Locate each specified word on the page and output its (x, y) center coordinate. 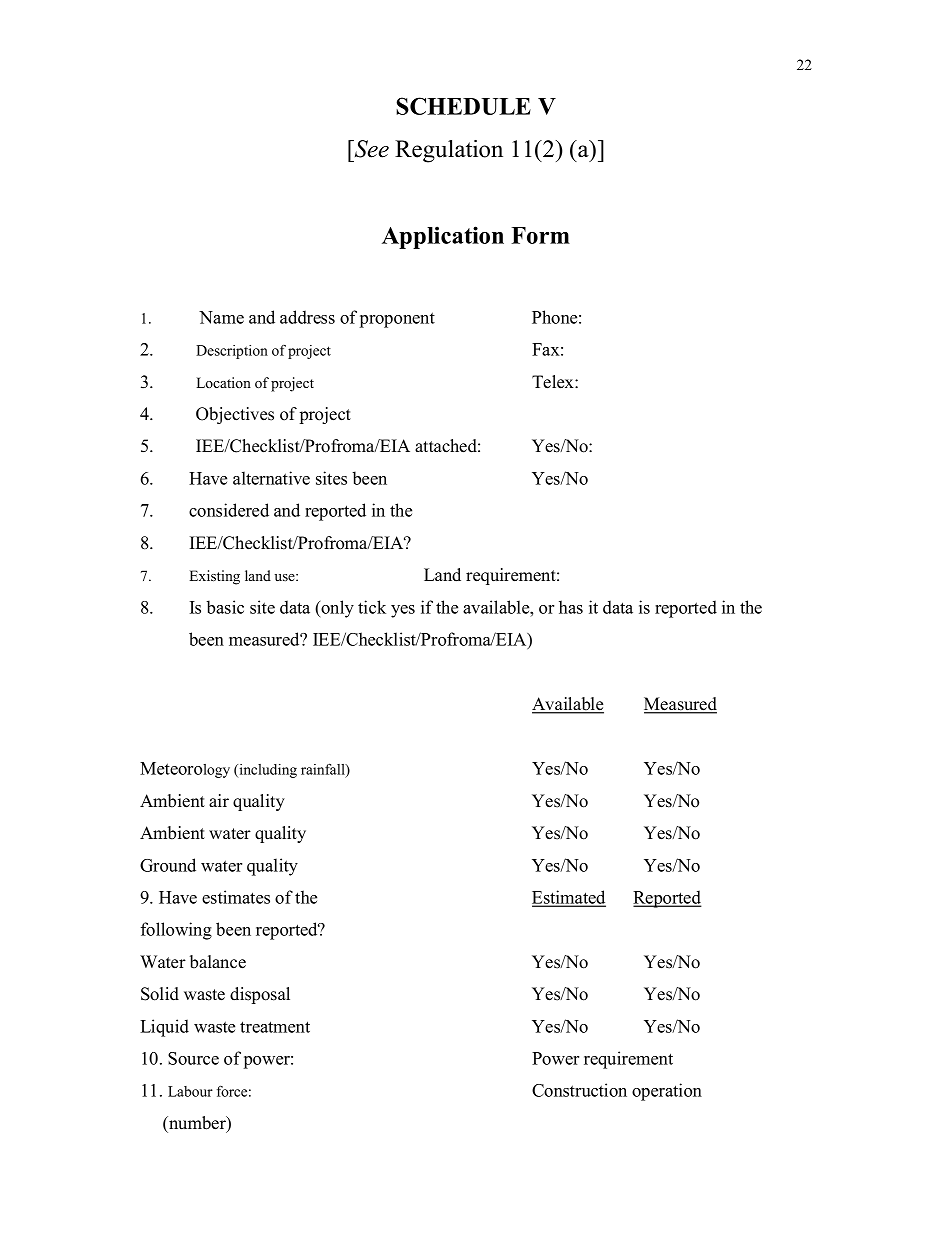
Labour (190, 1091)
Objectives (235, 415)
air (219, 800)
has (571, 607)
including (267, 771)
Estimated (569, 898)
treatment (275, 1027)
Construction (579, 1090)
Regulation (449, 151)
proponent (397, 320)
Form (540, 235)
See (371, 149)
